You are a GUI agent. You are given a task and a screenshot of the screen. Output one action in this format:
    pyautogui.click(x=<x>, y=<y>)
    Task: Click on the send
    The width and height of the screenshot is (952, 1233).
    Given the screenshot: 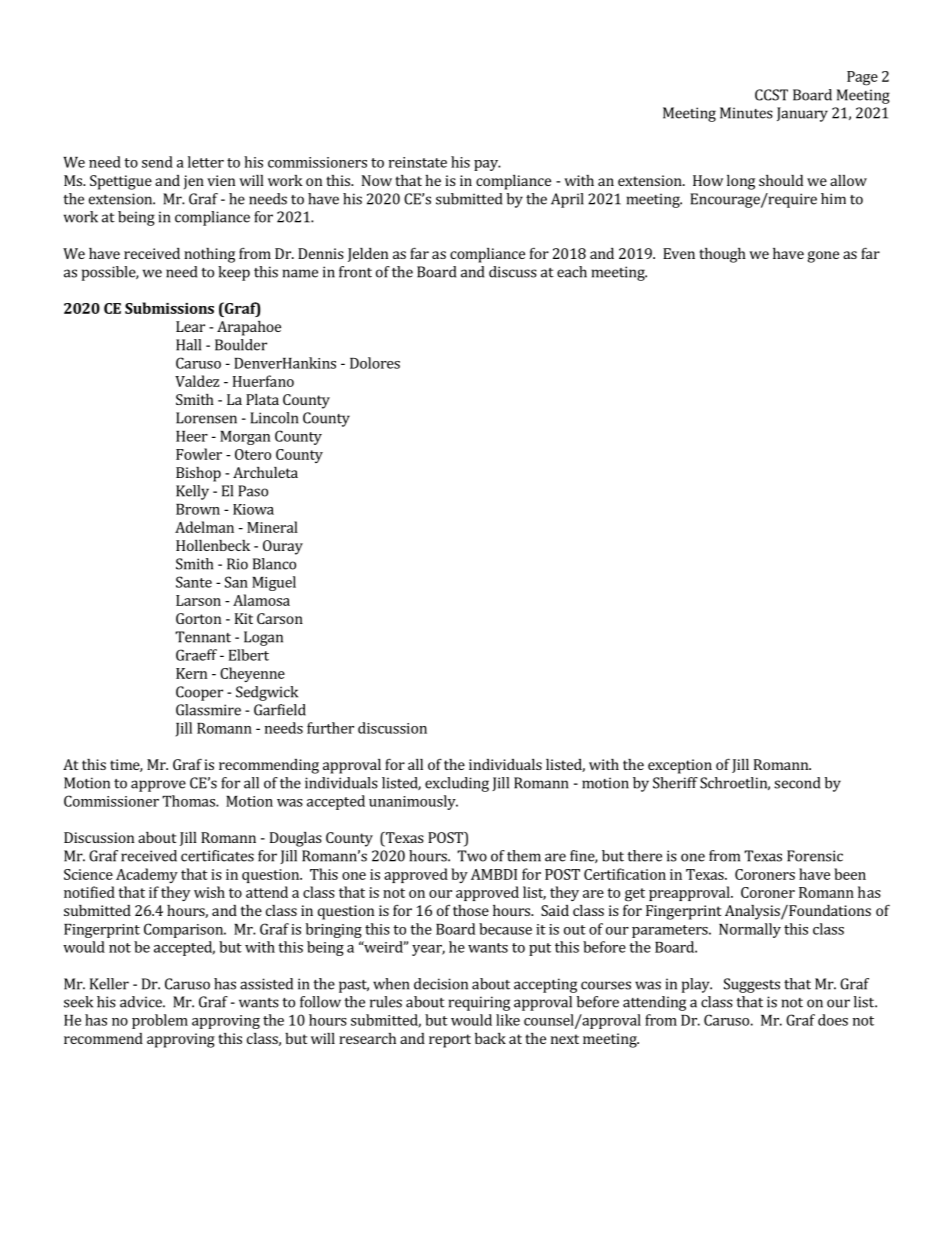 What is the action you would take?
    pyautogui.click(x=157, y=162)
